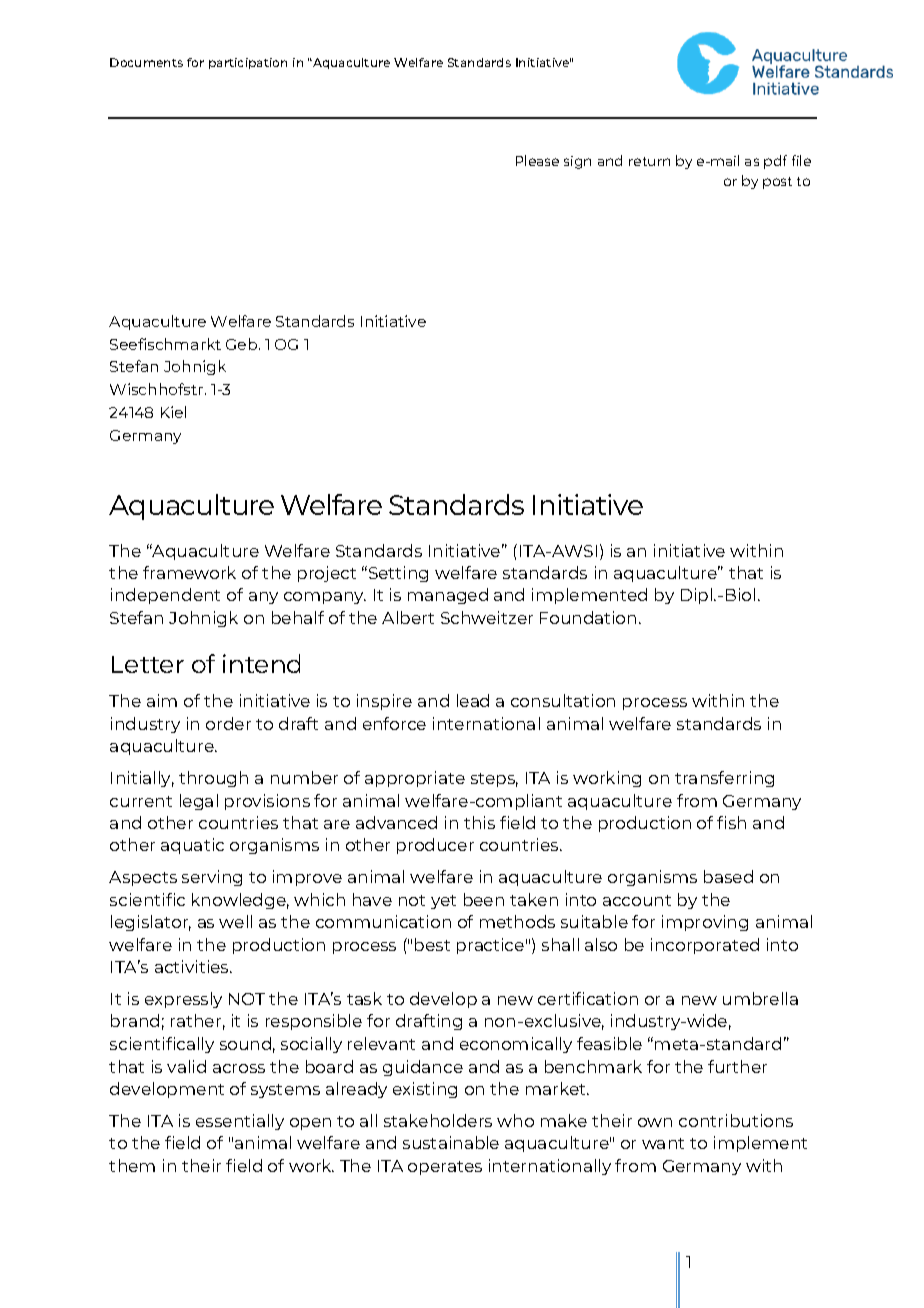  I want to click on essentially, so click(240, 1122).
